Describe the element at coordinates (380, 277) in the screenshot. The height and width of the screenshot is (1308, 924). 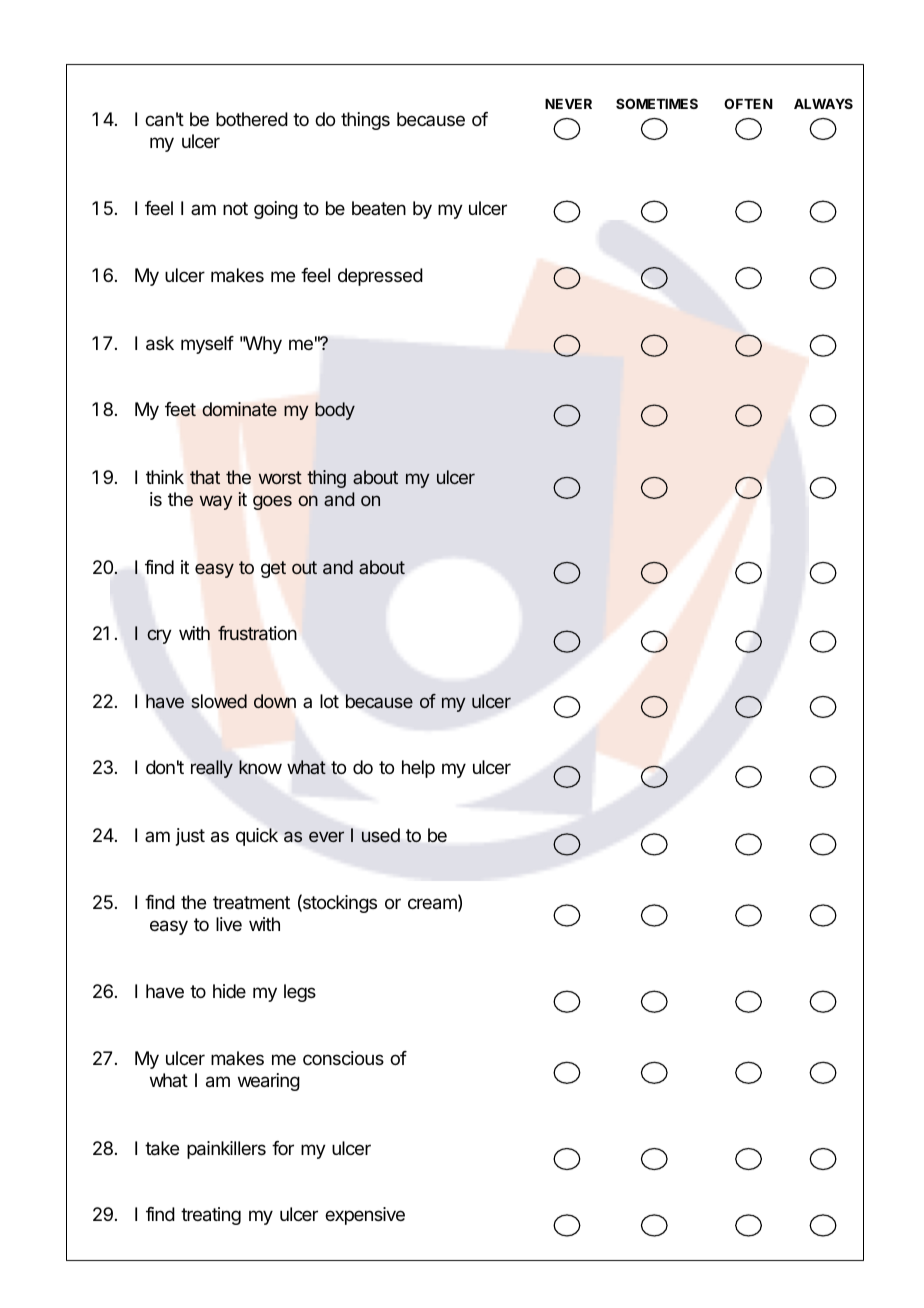
I see `depressed` at that location.
